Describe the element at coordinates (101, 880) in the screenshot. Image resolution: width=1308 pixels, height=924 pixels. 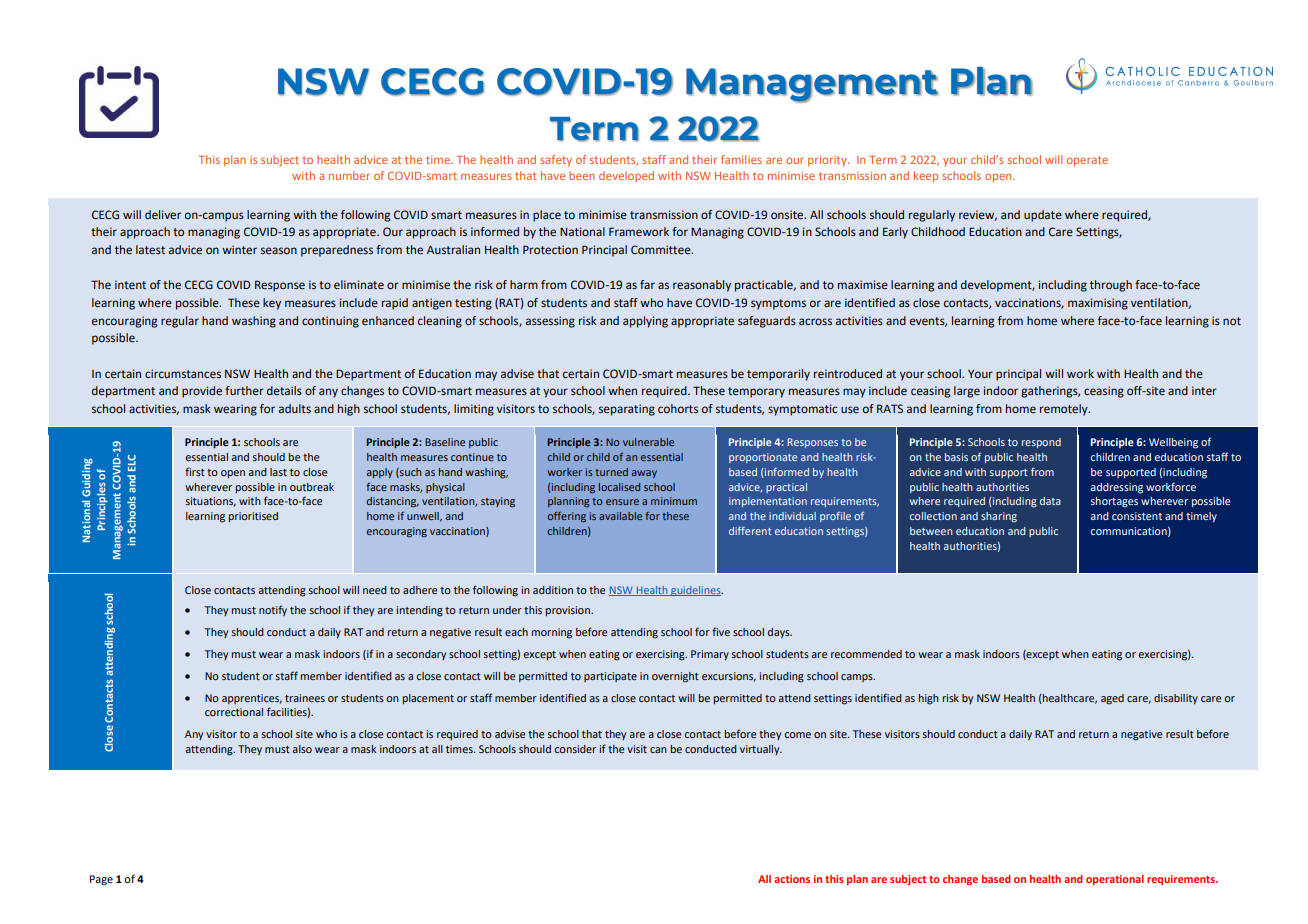
I see `Page` at that location.
